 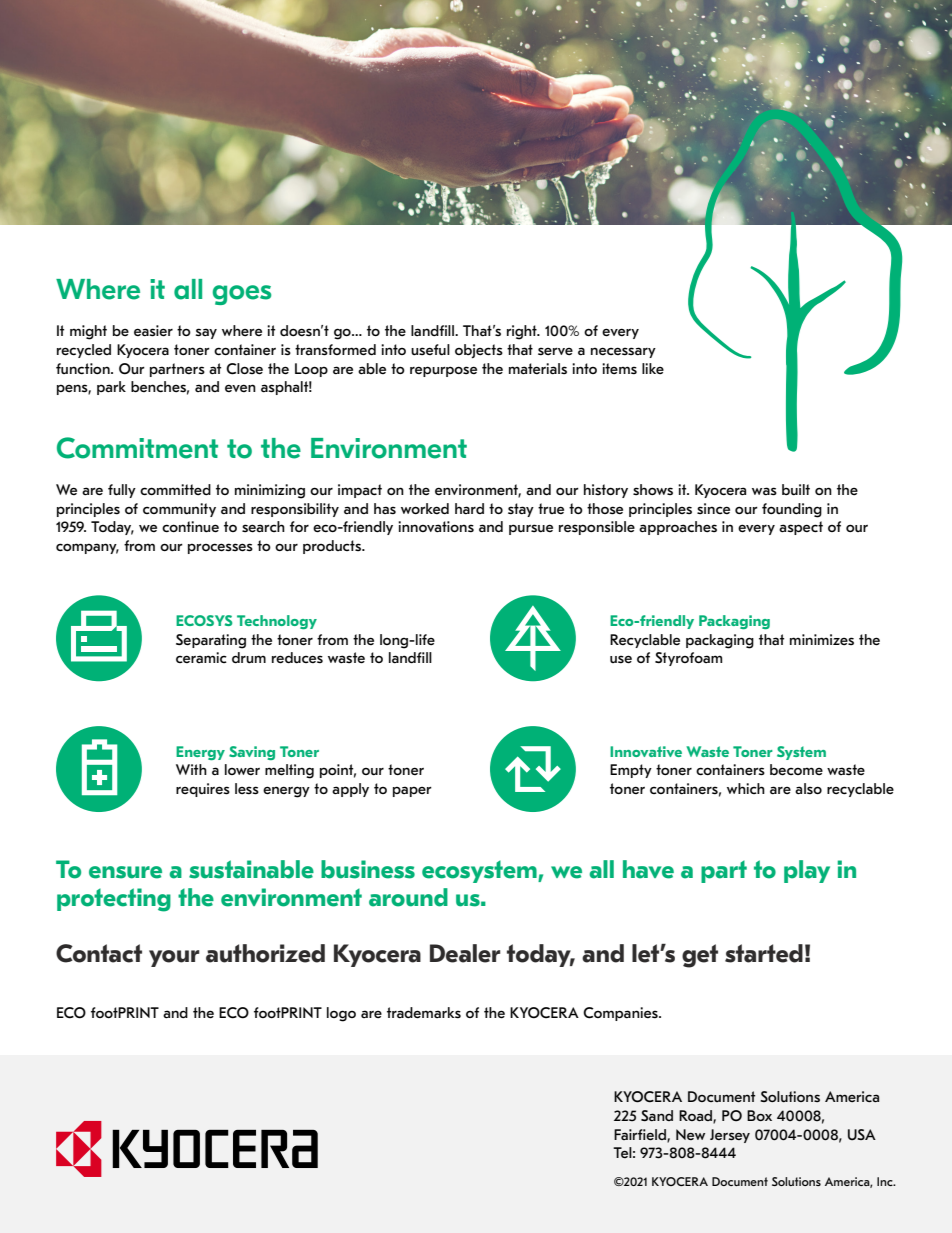 What do you see at coordinates (436, 526) in the document?
I see `innovations` at bounding box center [436, 526].
